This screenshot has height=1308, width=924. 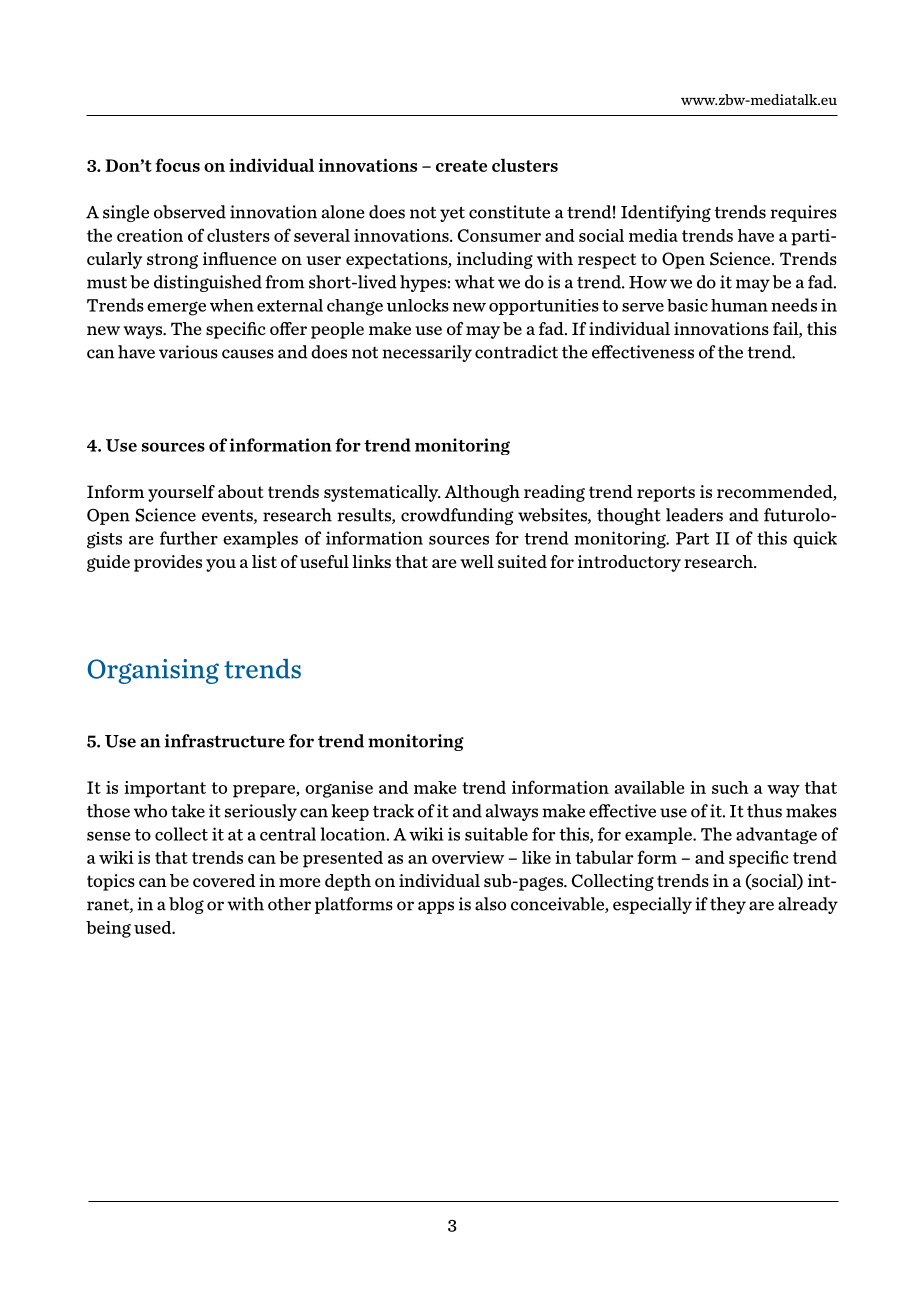 What do you see at coordinates (153, 671) in the screenshot?
I see `Organising` at bounding box center [153, 671].
